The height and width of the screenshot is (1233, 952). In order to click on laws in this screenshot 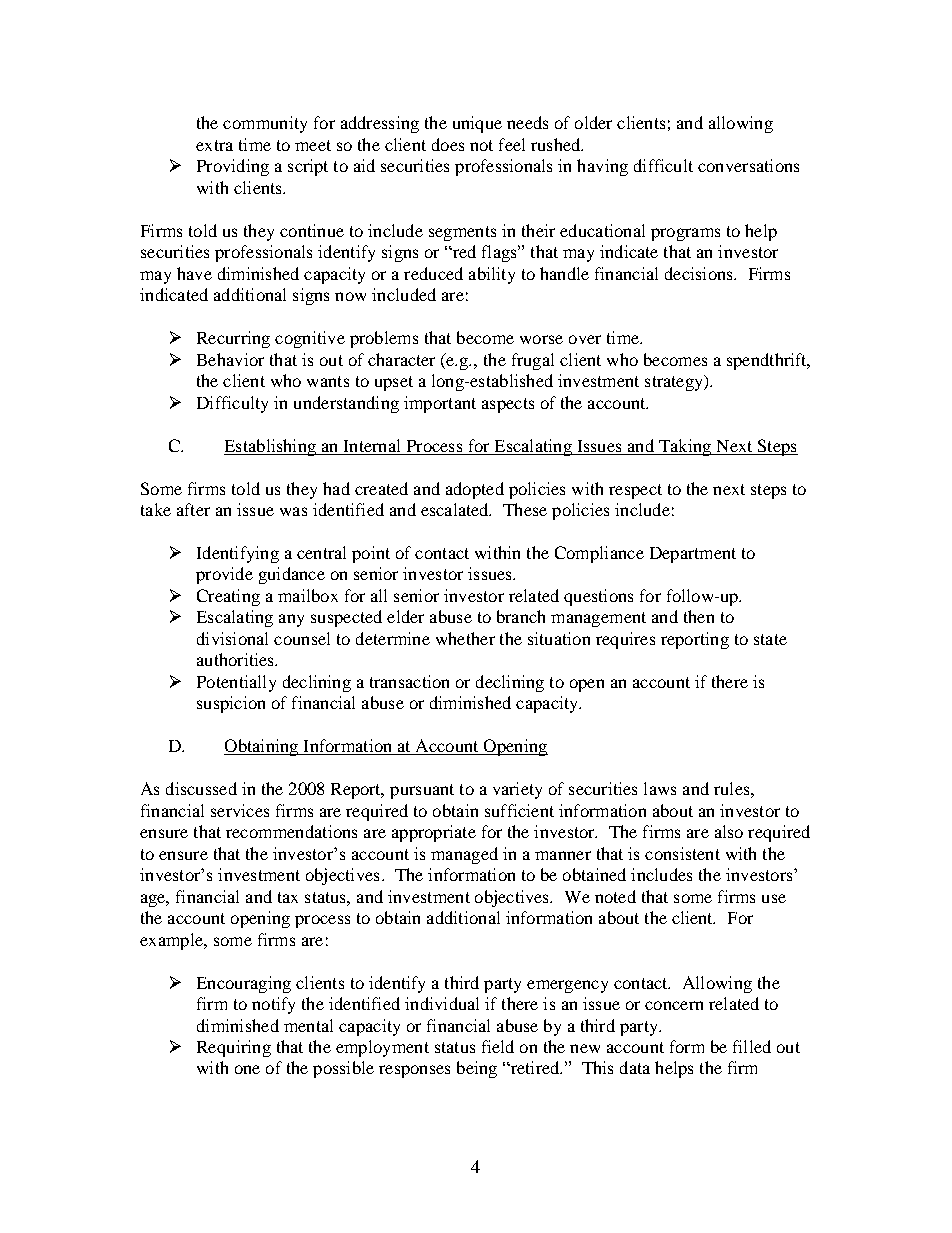, I will do `click(660, 788)`.
